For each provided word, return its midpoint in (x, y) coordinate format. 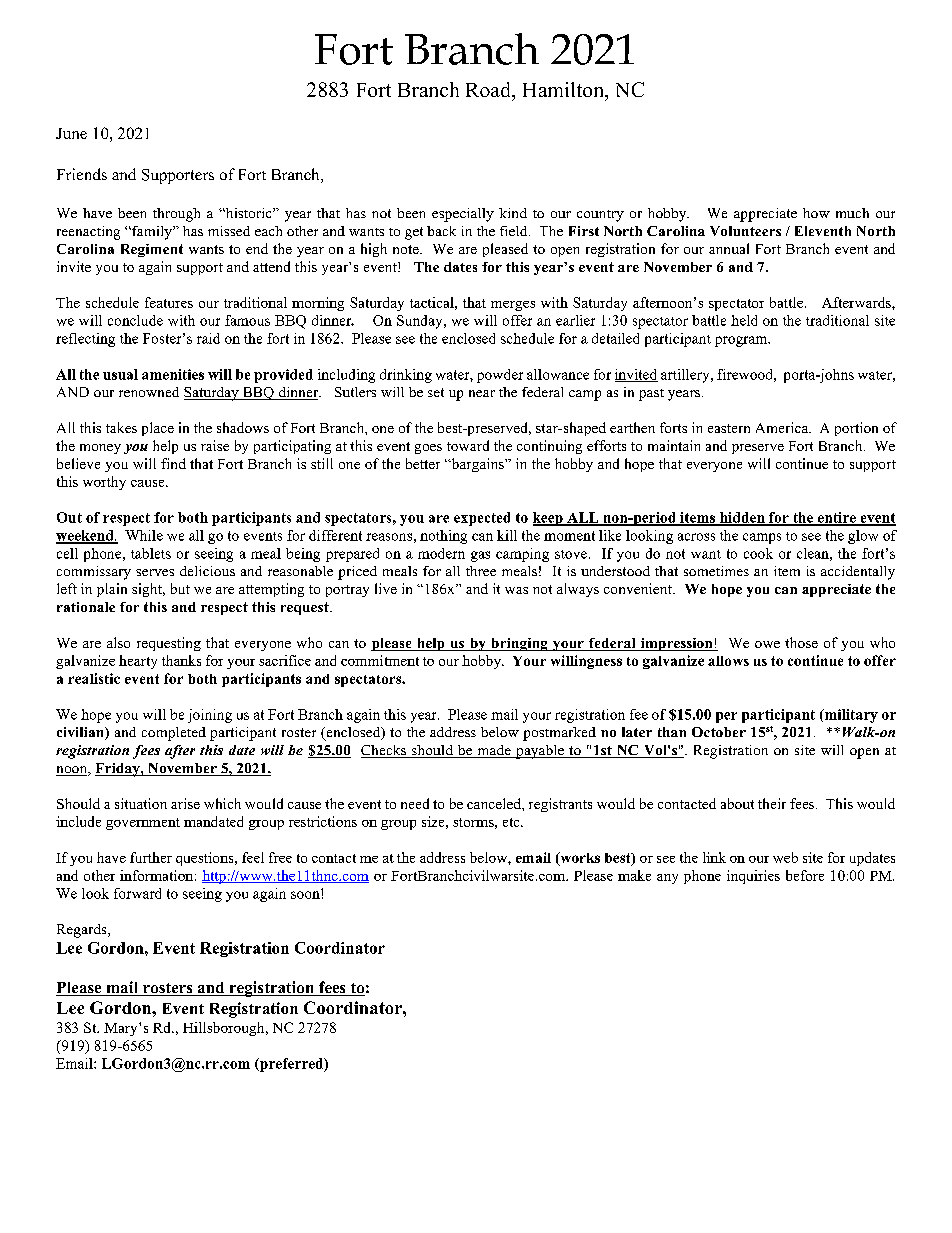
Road (489, 89)
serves (155, 572)
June (71, 133)
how (816, 213)
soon (306, 894)
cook (758, 553)
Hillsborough (225, 1029)
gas (480, 556)
